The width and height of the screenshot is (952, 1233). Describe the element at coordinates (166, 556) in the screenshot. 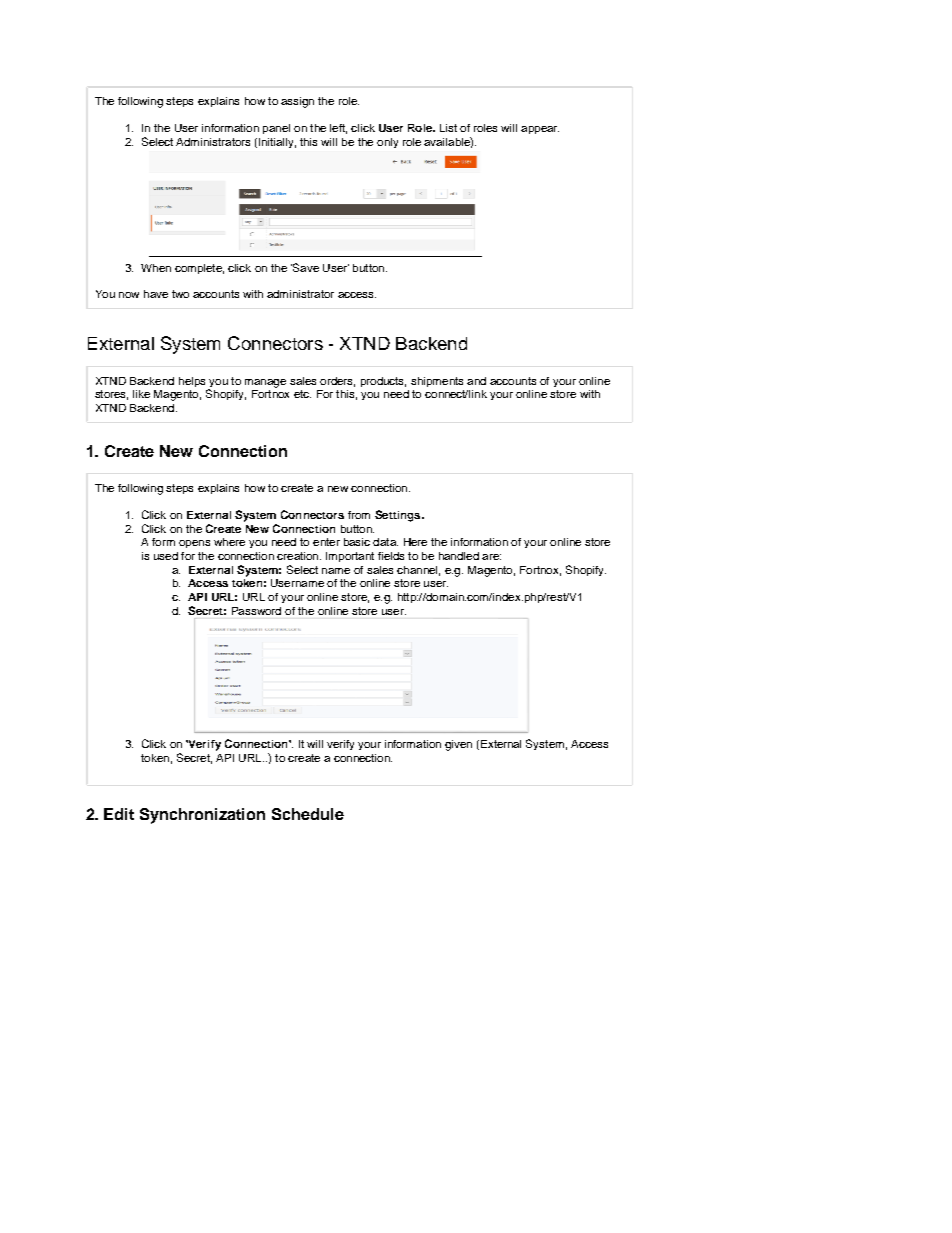

I see `used` at that location.
